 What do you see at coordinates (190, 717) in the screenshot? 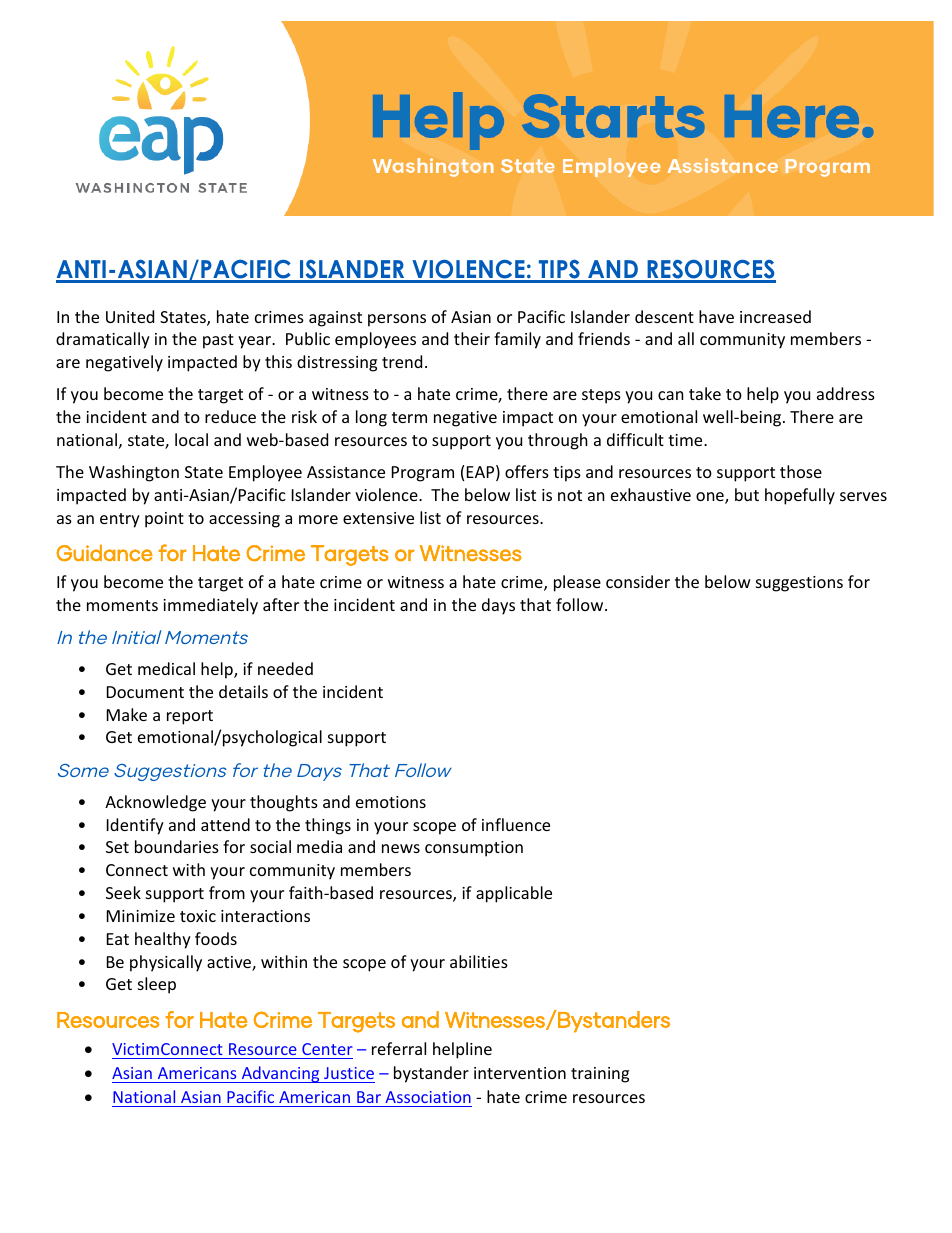
I see `report` at bounding box center [190, 717].
